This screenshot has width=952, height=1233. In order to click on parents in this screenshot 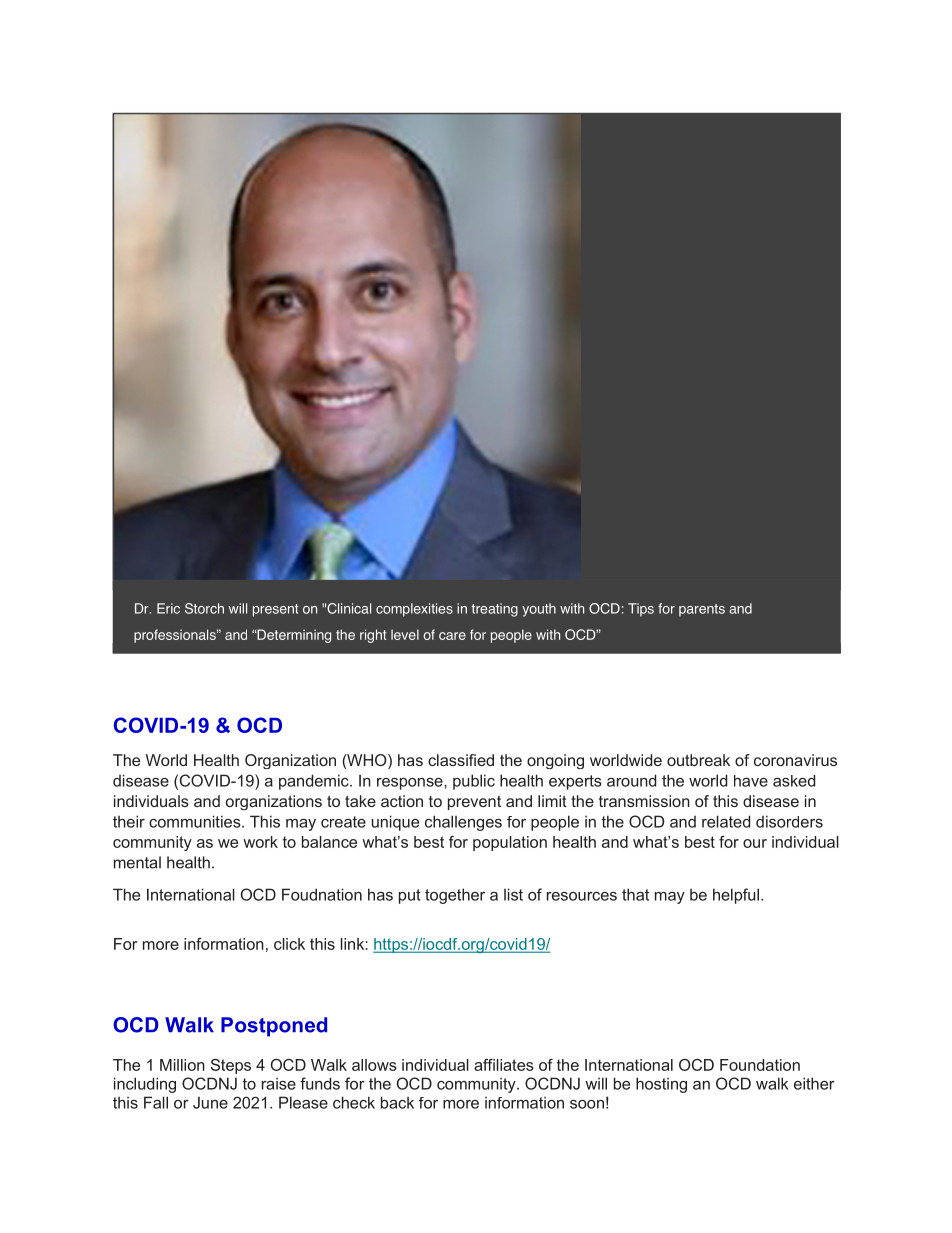, I will do `click(702, 610)`.
